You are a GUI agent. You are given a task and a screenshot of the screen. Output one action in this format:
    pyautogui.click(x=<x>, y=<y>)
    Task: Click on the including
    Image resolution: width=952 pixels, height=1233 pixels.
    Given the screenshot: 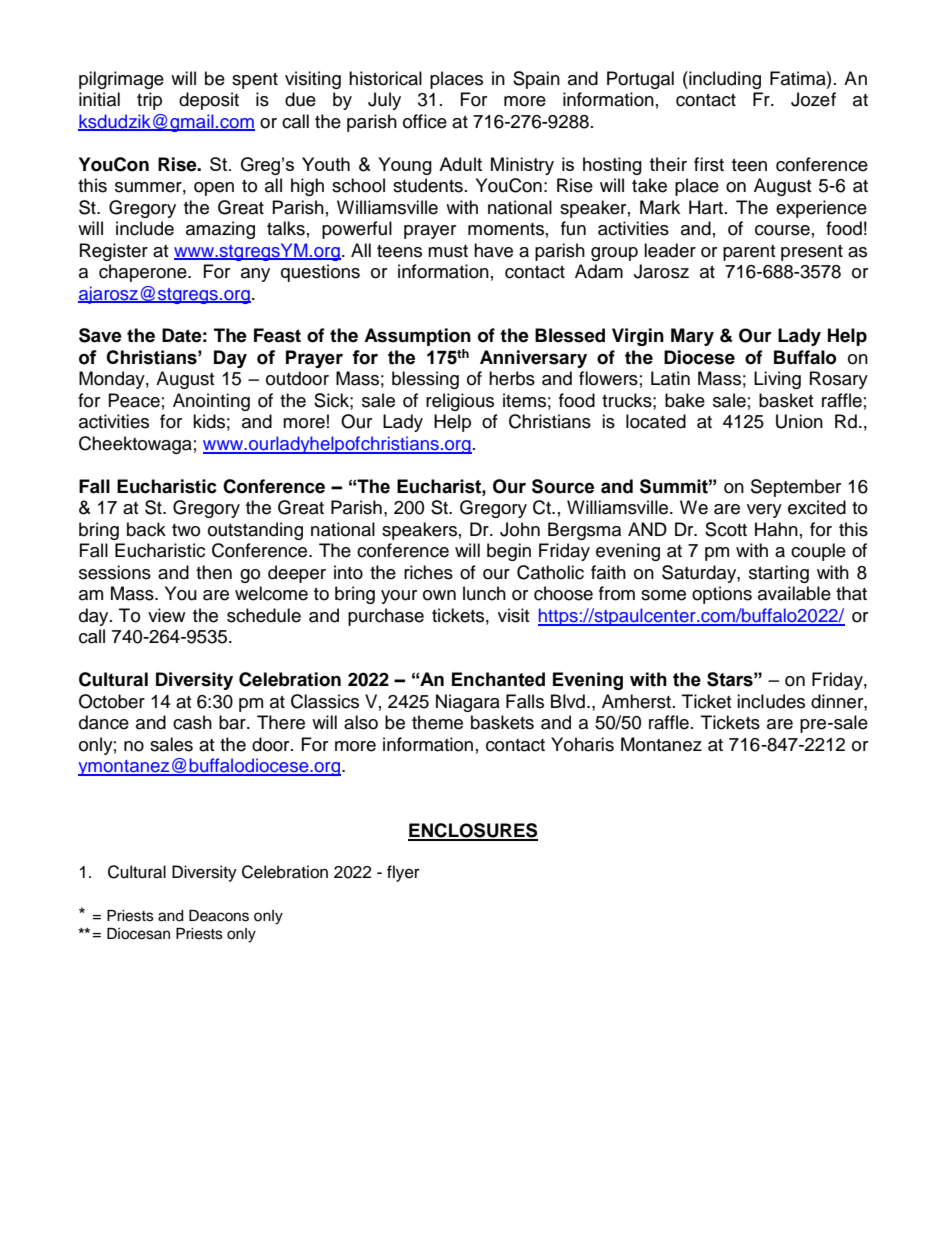 What is the action you would take?
    pyautogui.click(x=724, y=80)
